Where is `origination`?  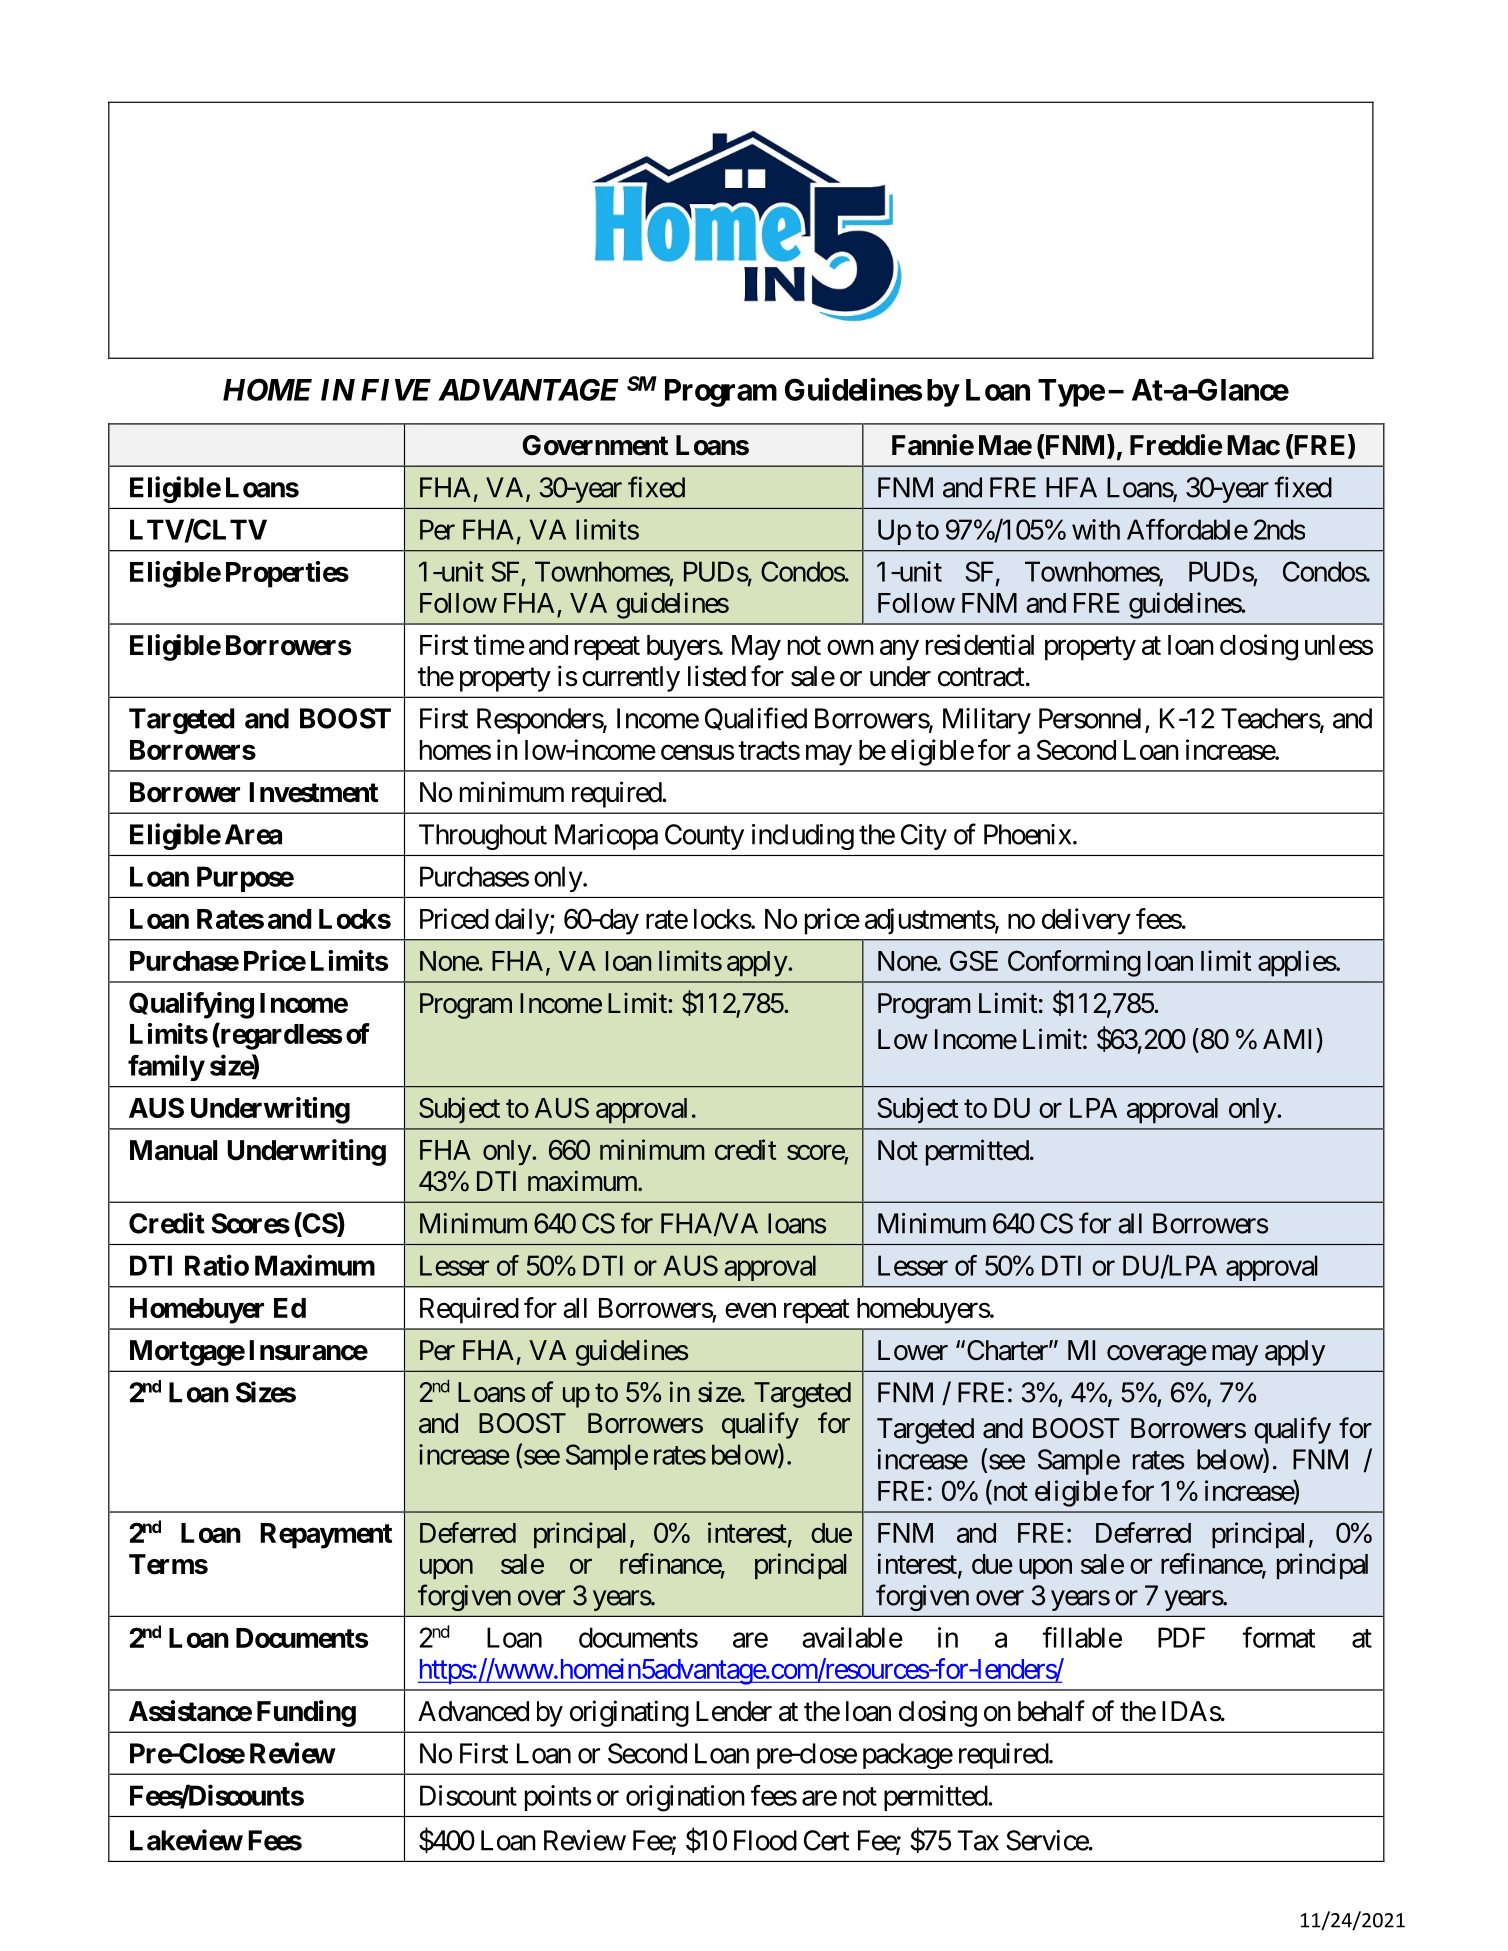
origination is located at coordinates (685, 1798).
